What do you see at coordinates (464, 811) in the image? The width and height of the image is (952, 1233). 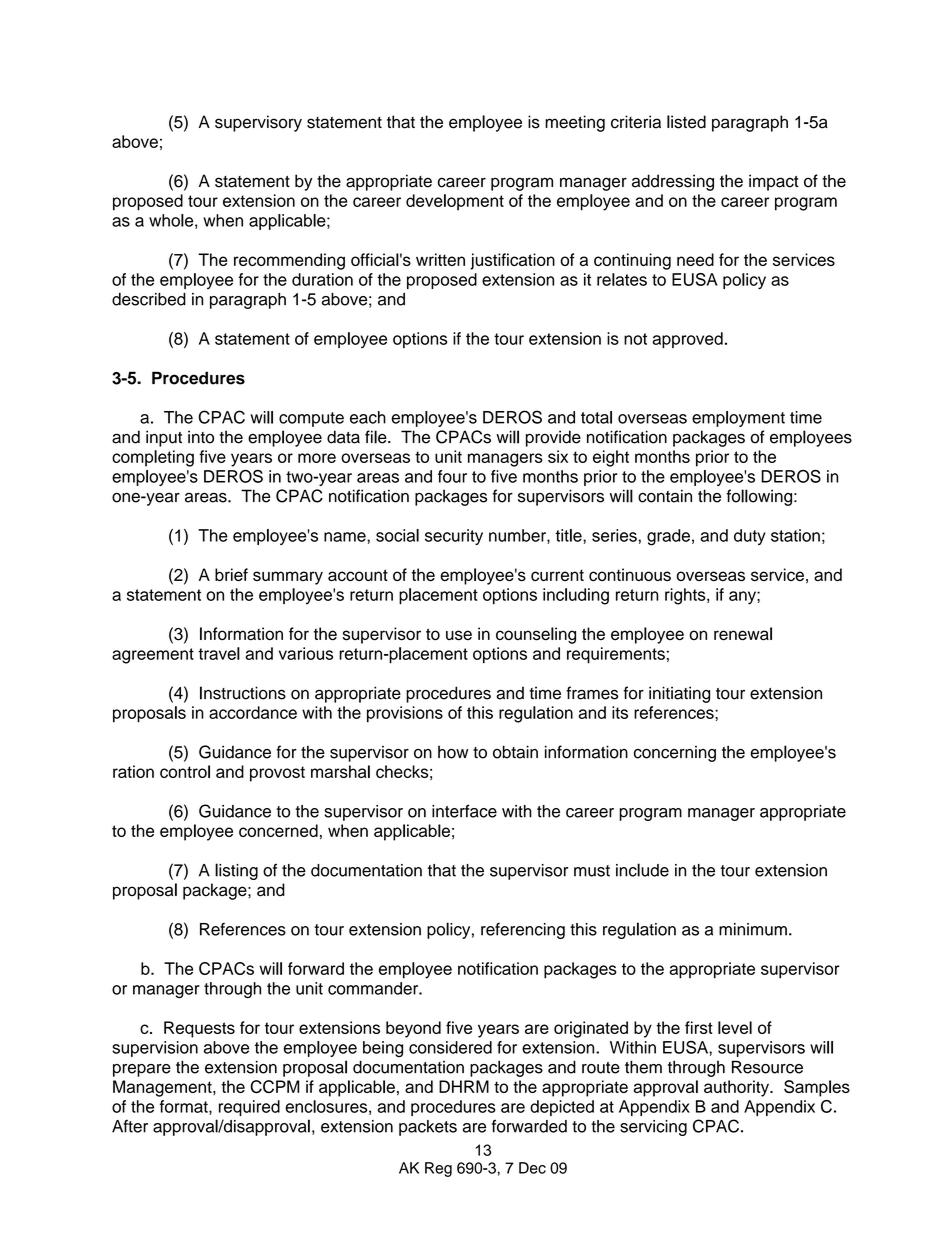 I see `interface` at bounding box center [464, 811].
